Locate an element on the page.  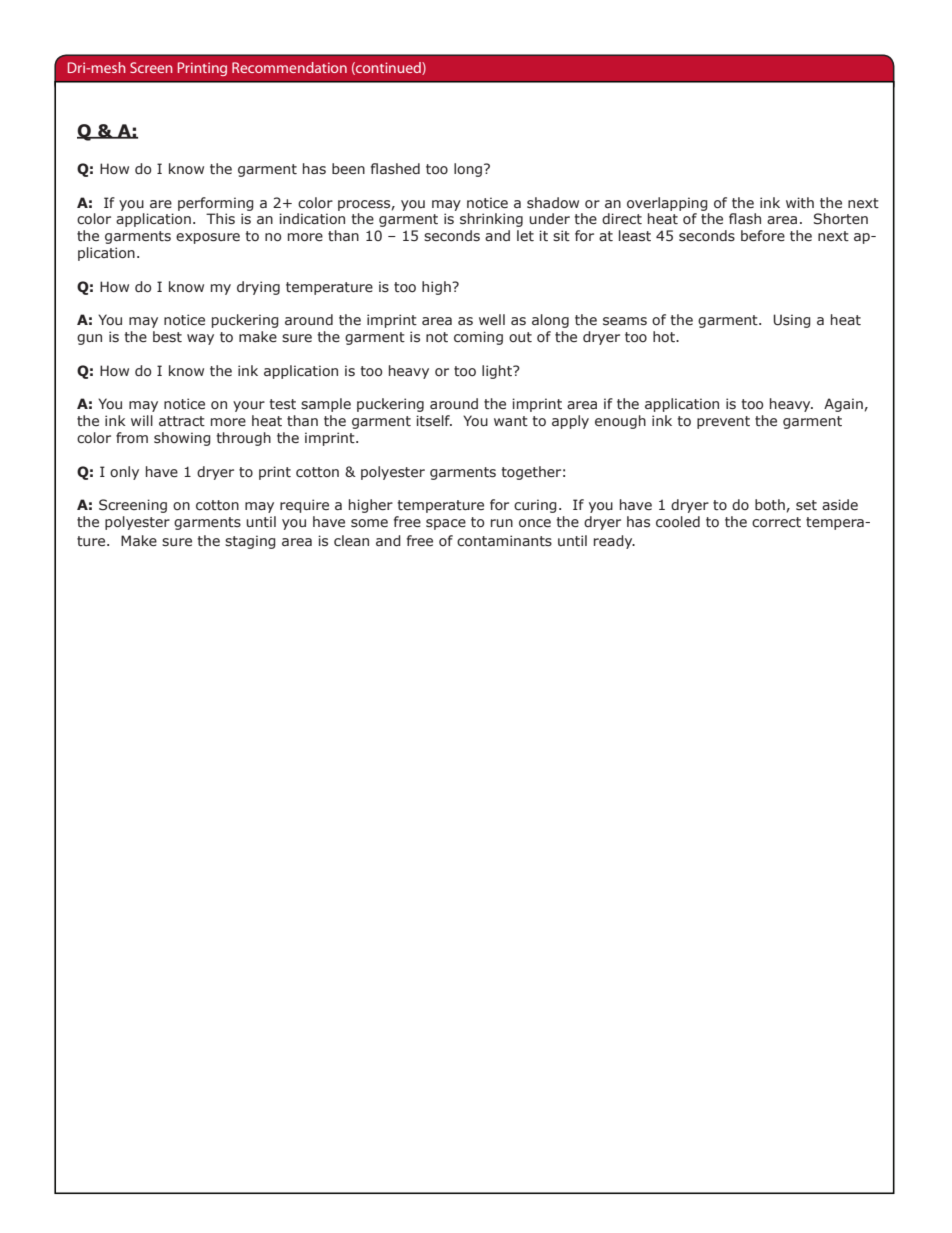
staging is located at coordinates (250, 542).
